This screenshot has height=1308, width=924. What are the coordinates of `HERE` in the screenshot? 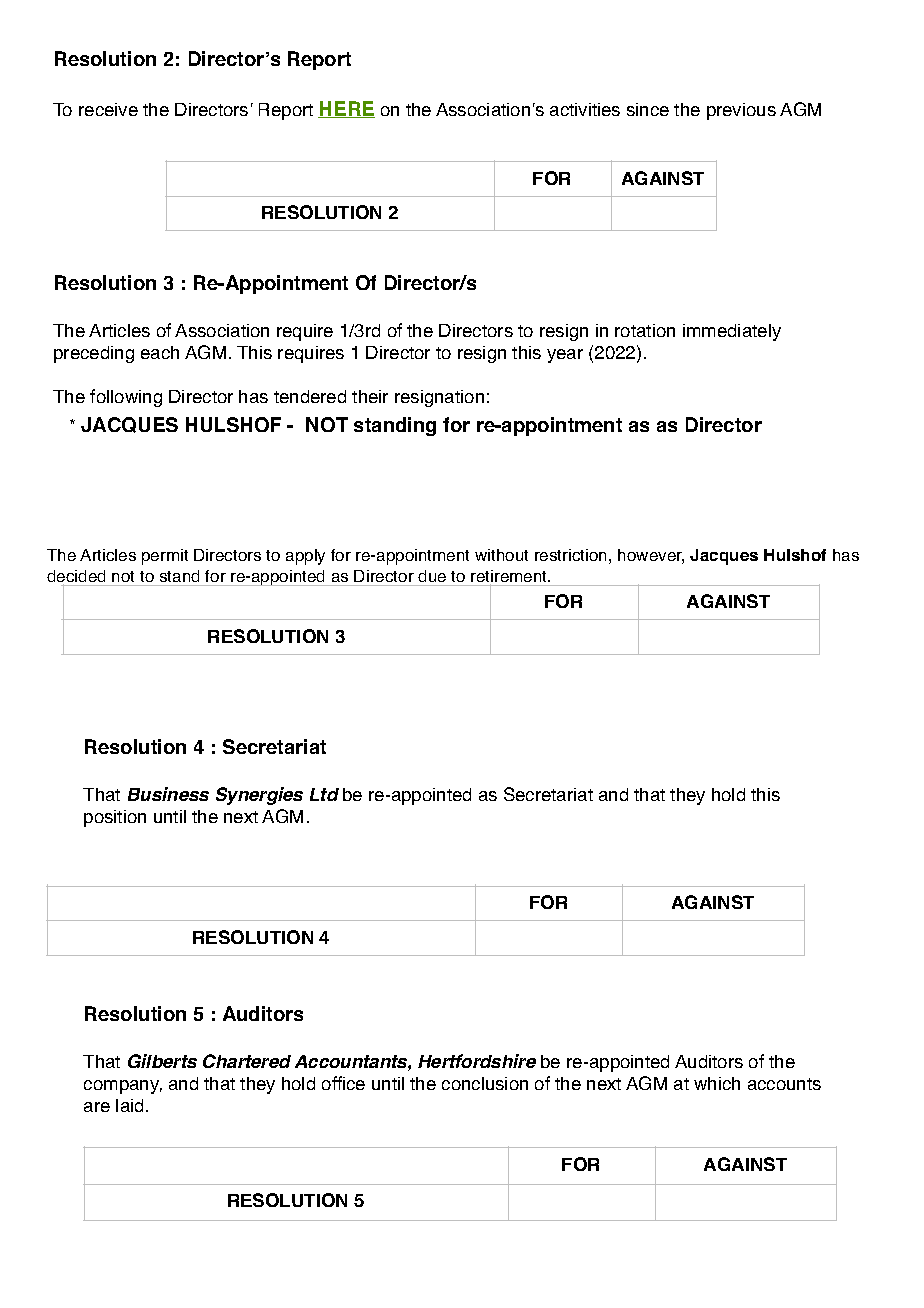 It's located at (346, 109).
